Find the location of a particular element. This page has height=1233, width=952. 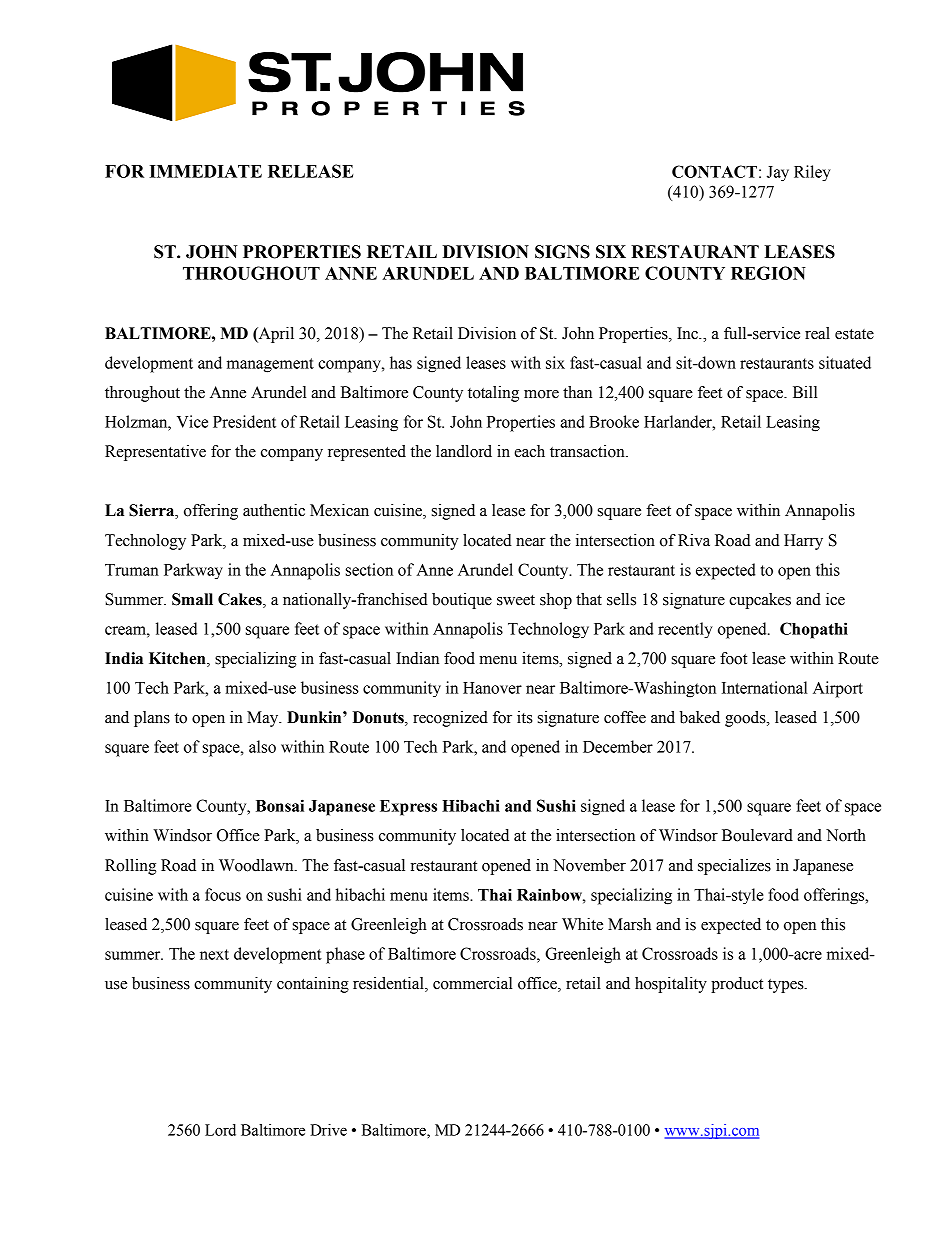

commercial is located at coordinates (472, 983).
